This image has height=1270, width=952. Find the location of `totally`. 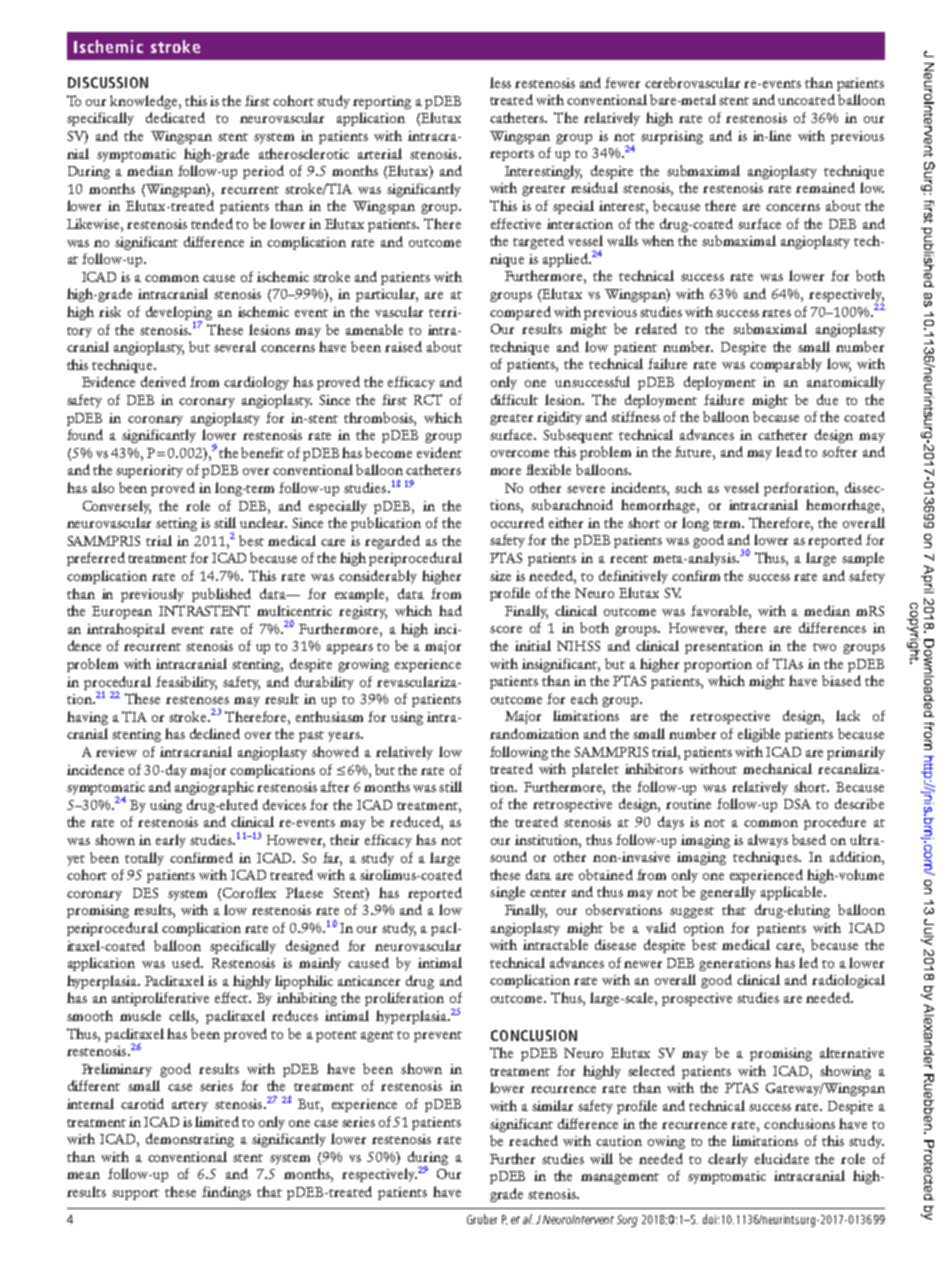

totally is located at coordinates (144, 859).
